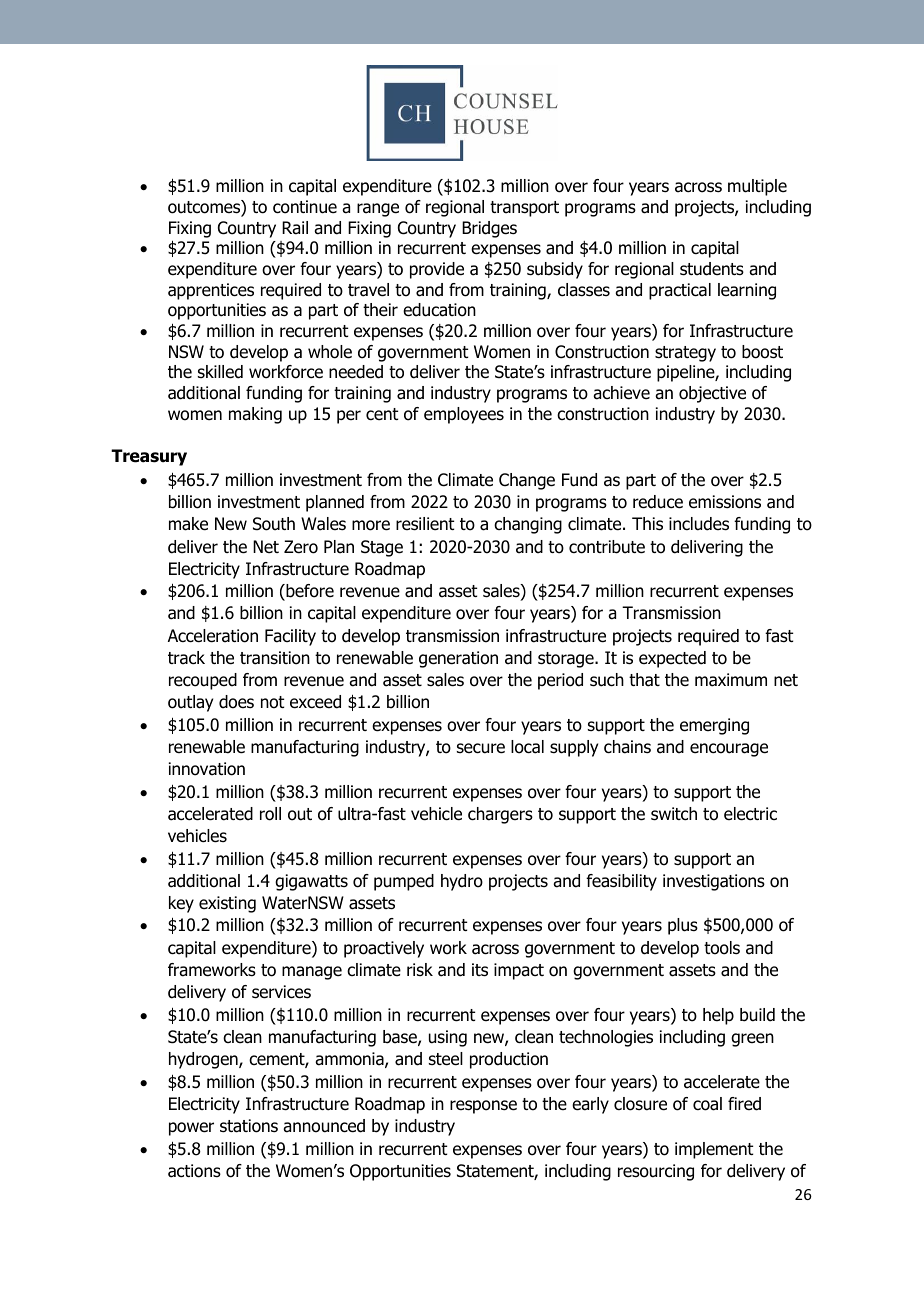 The width and height of the document is (924, 1309). I want to click on Bridges, so click(489, 229).
